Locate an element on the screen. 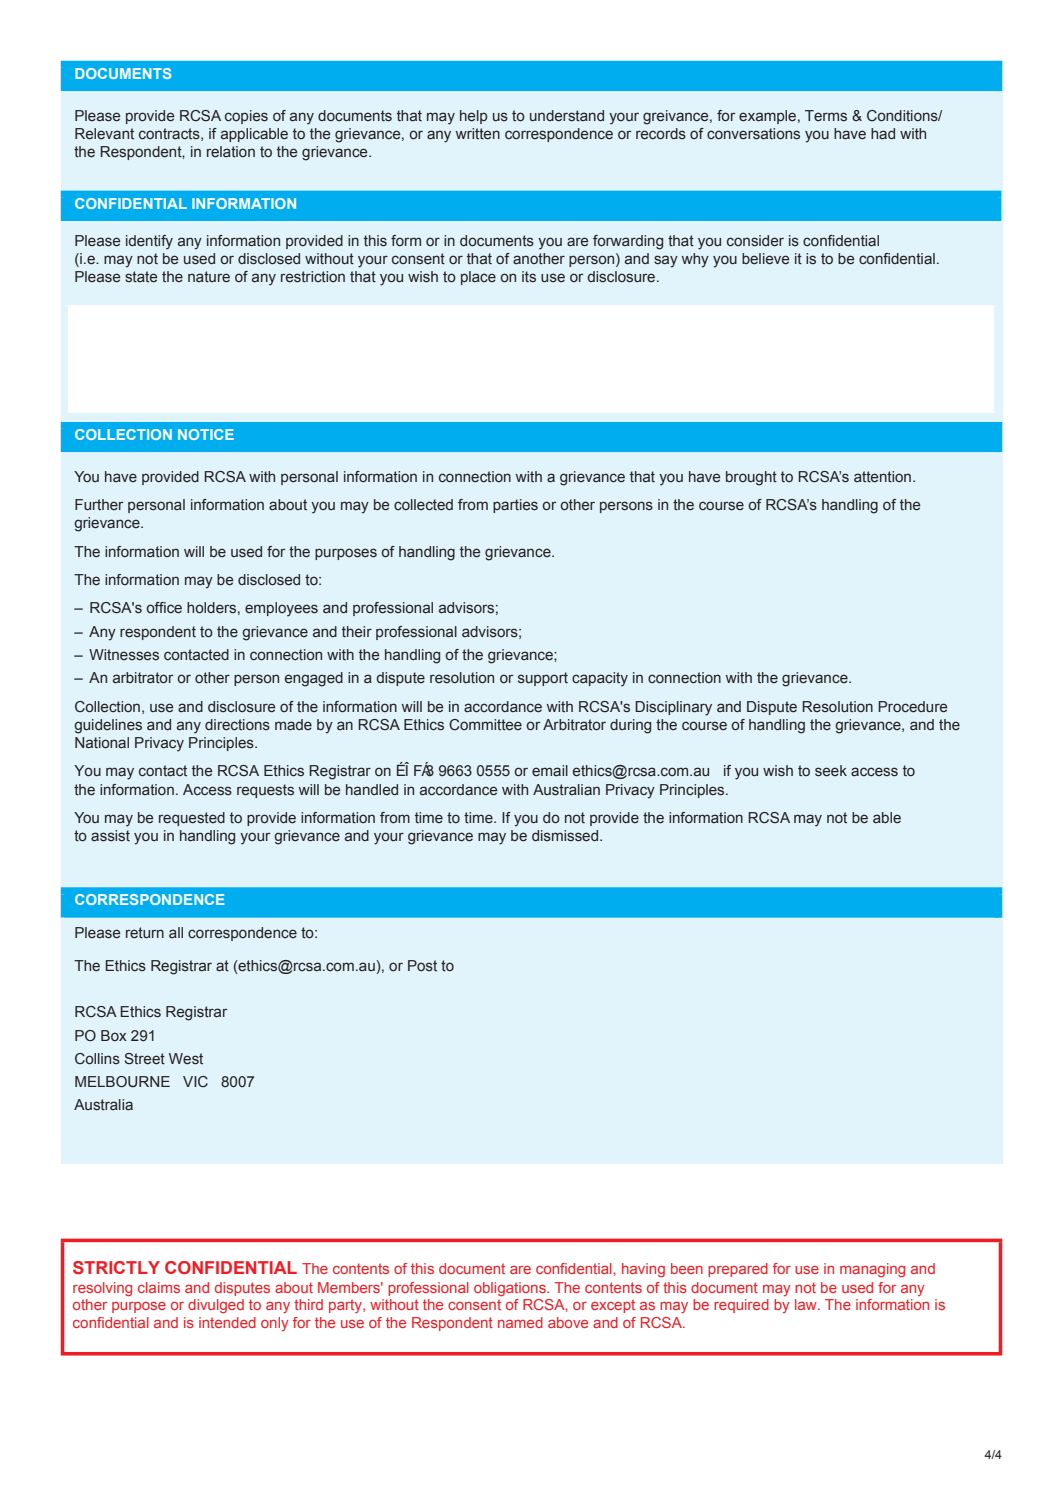  seek is located at coordinates (831, 771).
